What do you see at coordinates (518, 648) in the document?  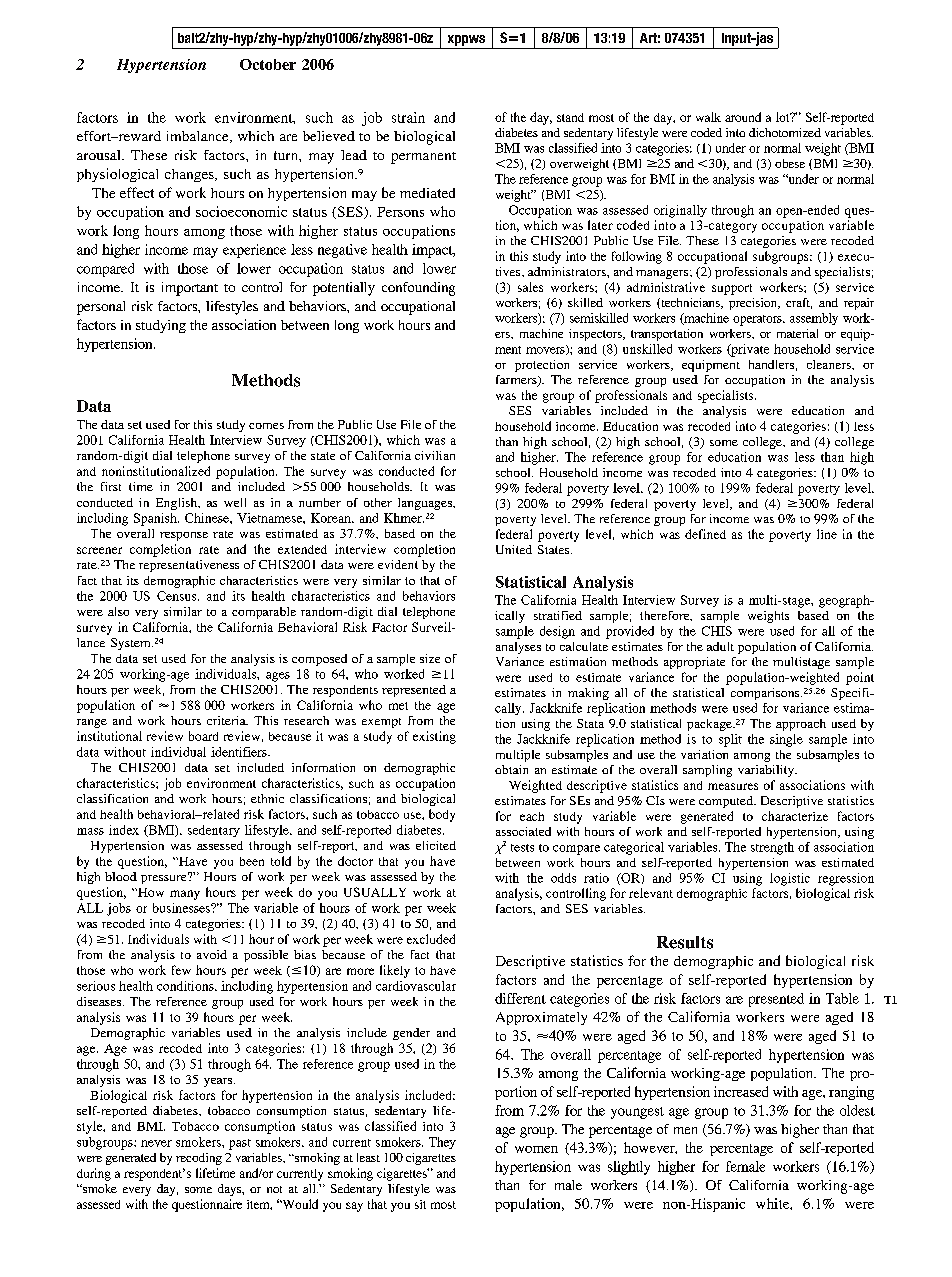 I see `analyses` at bounding box center [518, 648].
